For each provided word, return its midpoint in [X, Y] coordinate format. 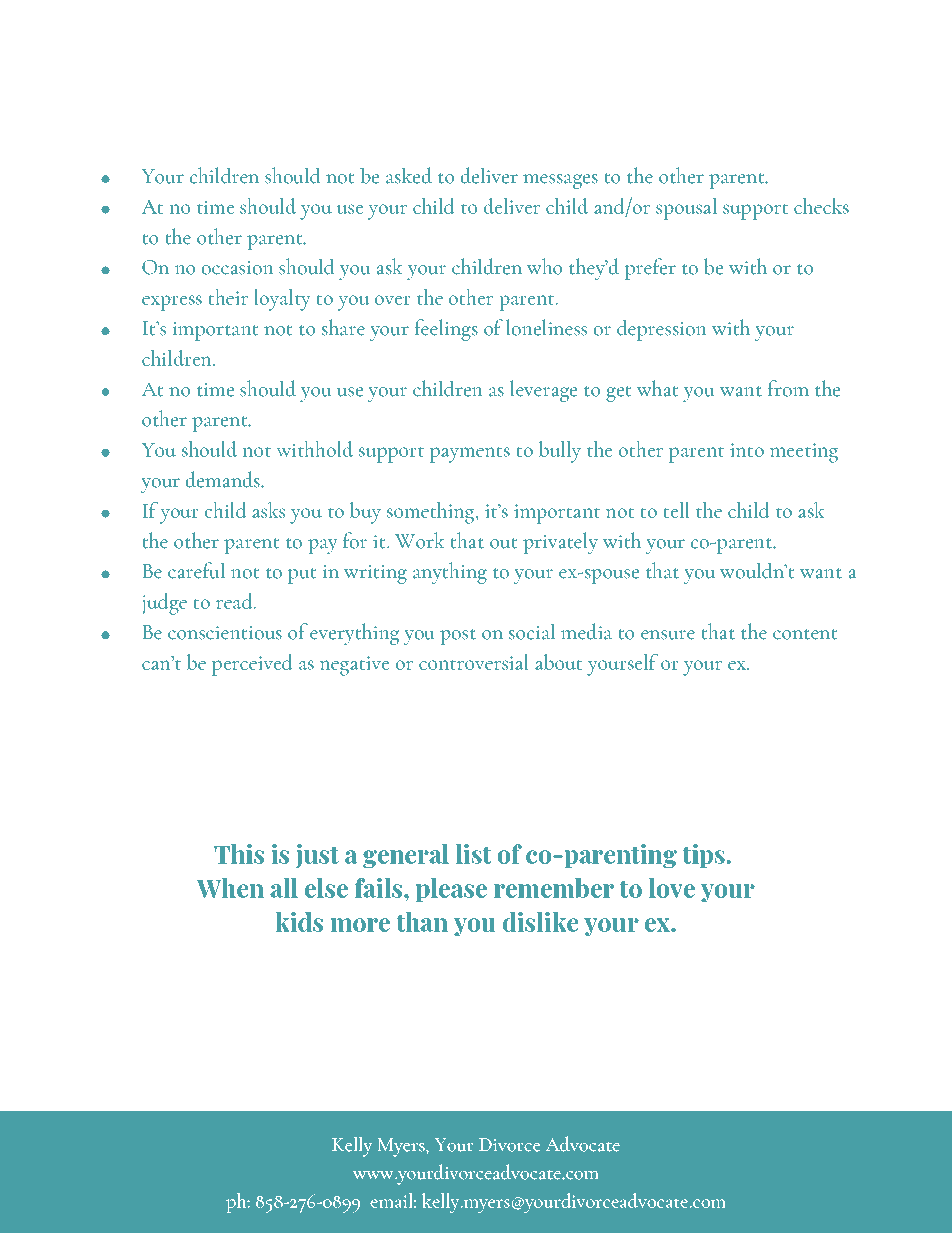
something [432, 512]
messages [560, 181]
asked [409, 175]
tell [676, 510]
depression [662, 330]
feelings [446, 330]
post [458, 637]
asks [268, 510]
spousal [686, 209]
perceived [252, 665]
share [343, 327]
